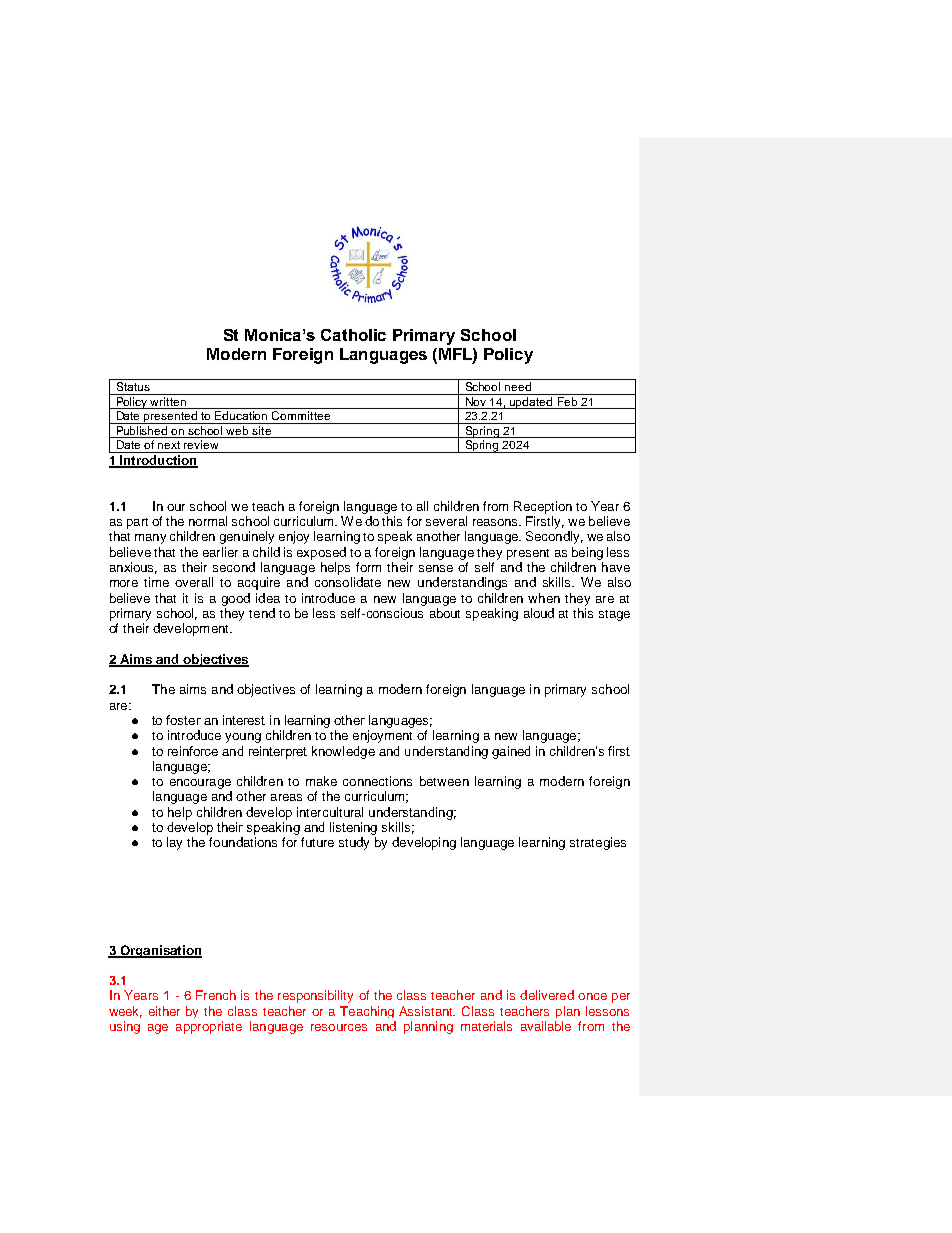 The image size is (952, 1233). What do you see at coordinates (174, 843) in the screenshot?
I see `lay` at bounding box center [174, 843].
